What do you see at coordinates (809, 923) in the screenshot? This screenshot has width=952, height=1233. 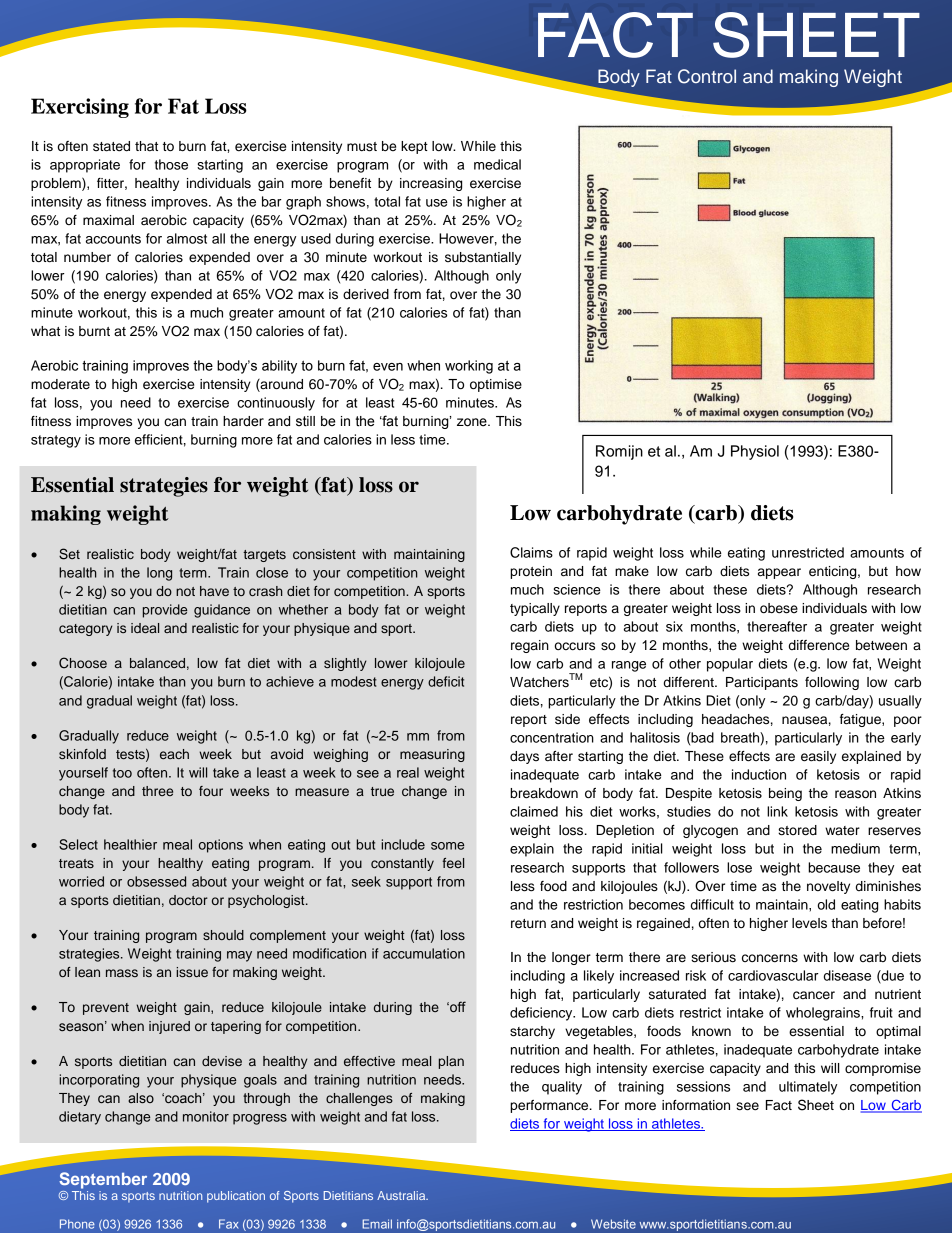 I see `levels` at bounding box center [809, 923].
